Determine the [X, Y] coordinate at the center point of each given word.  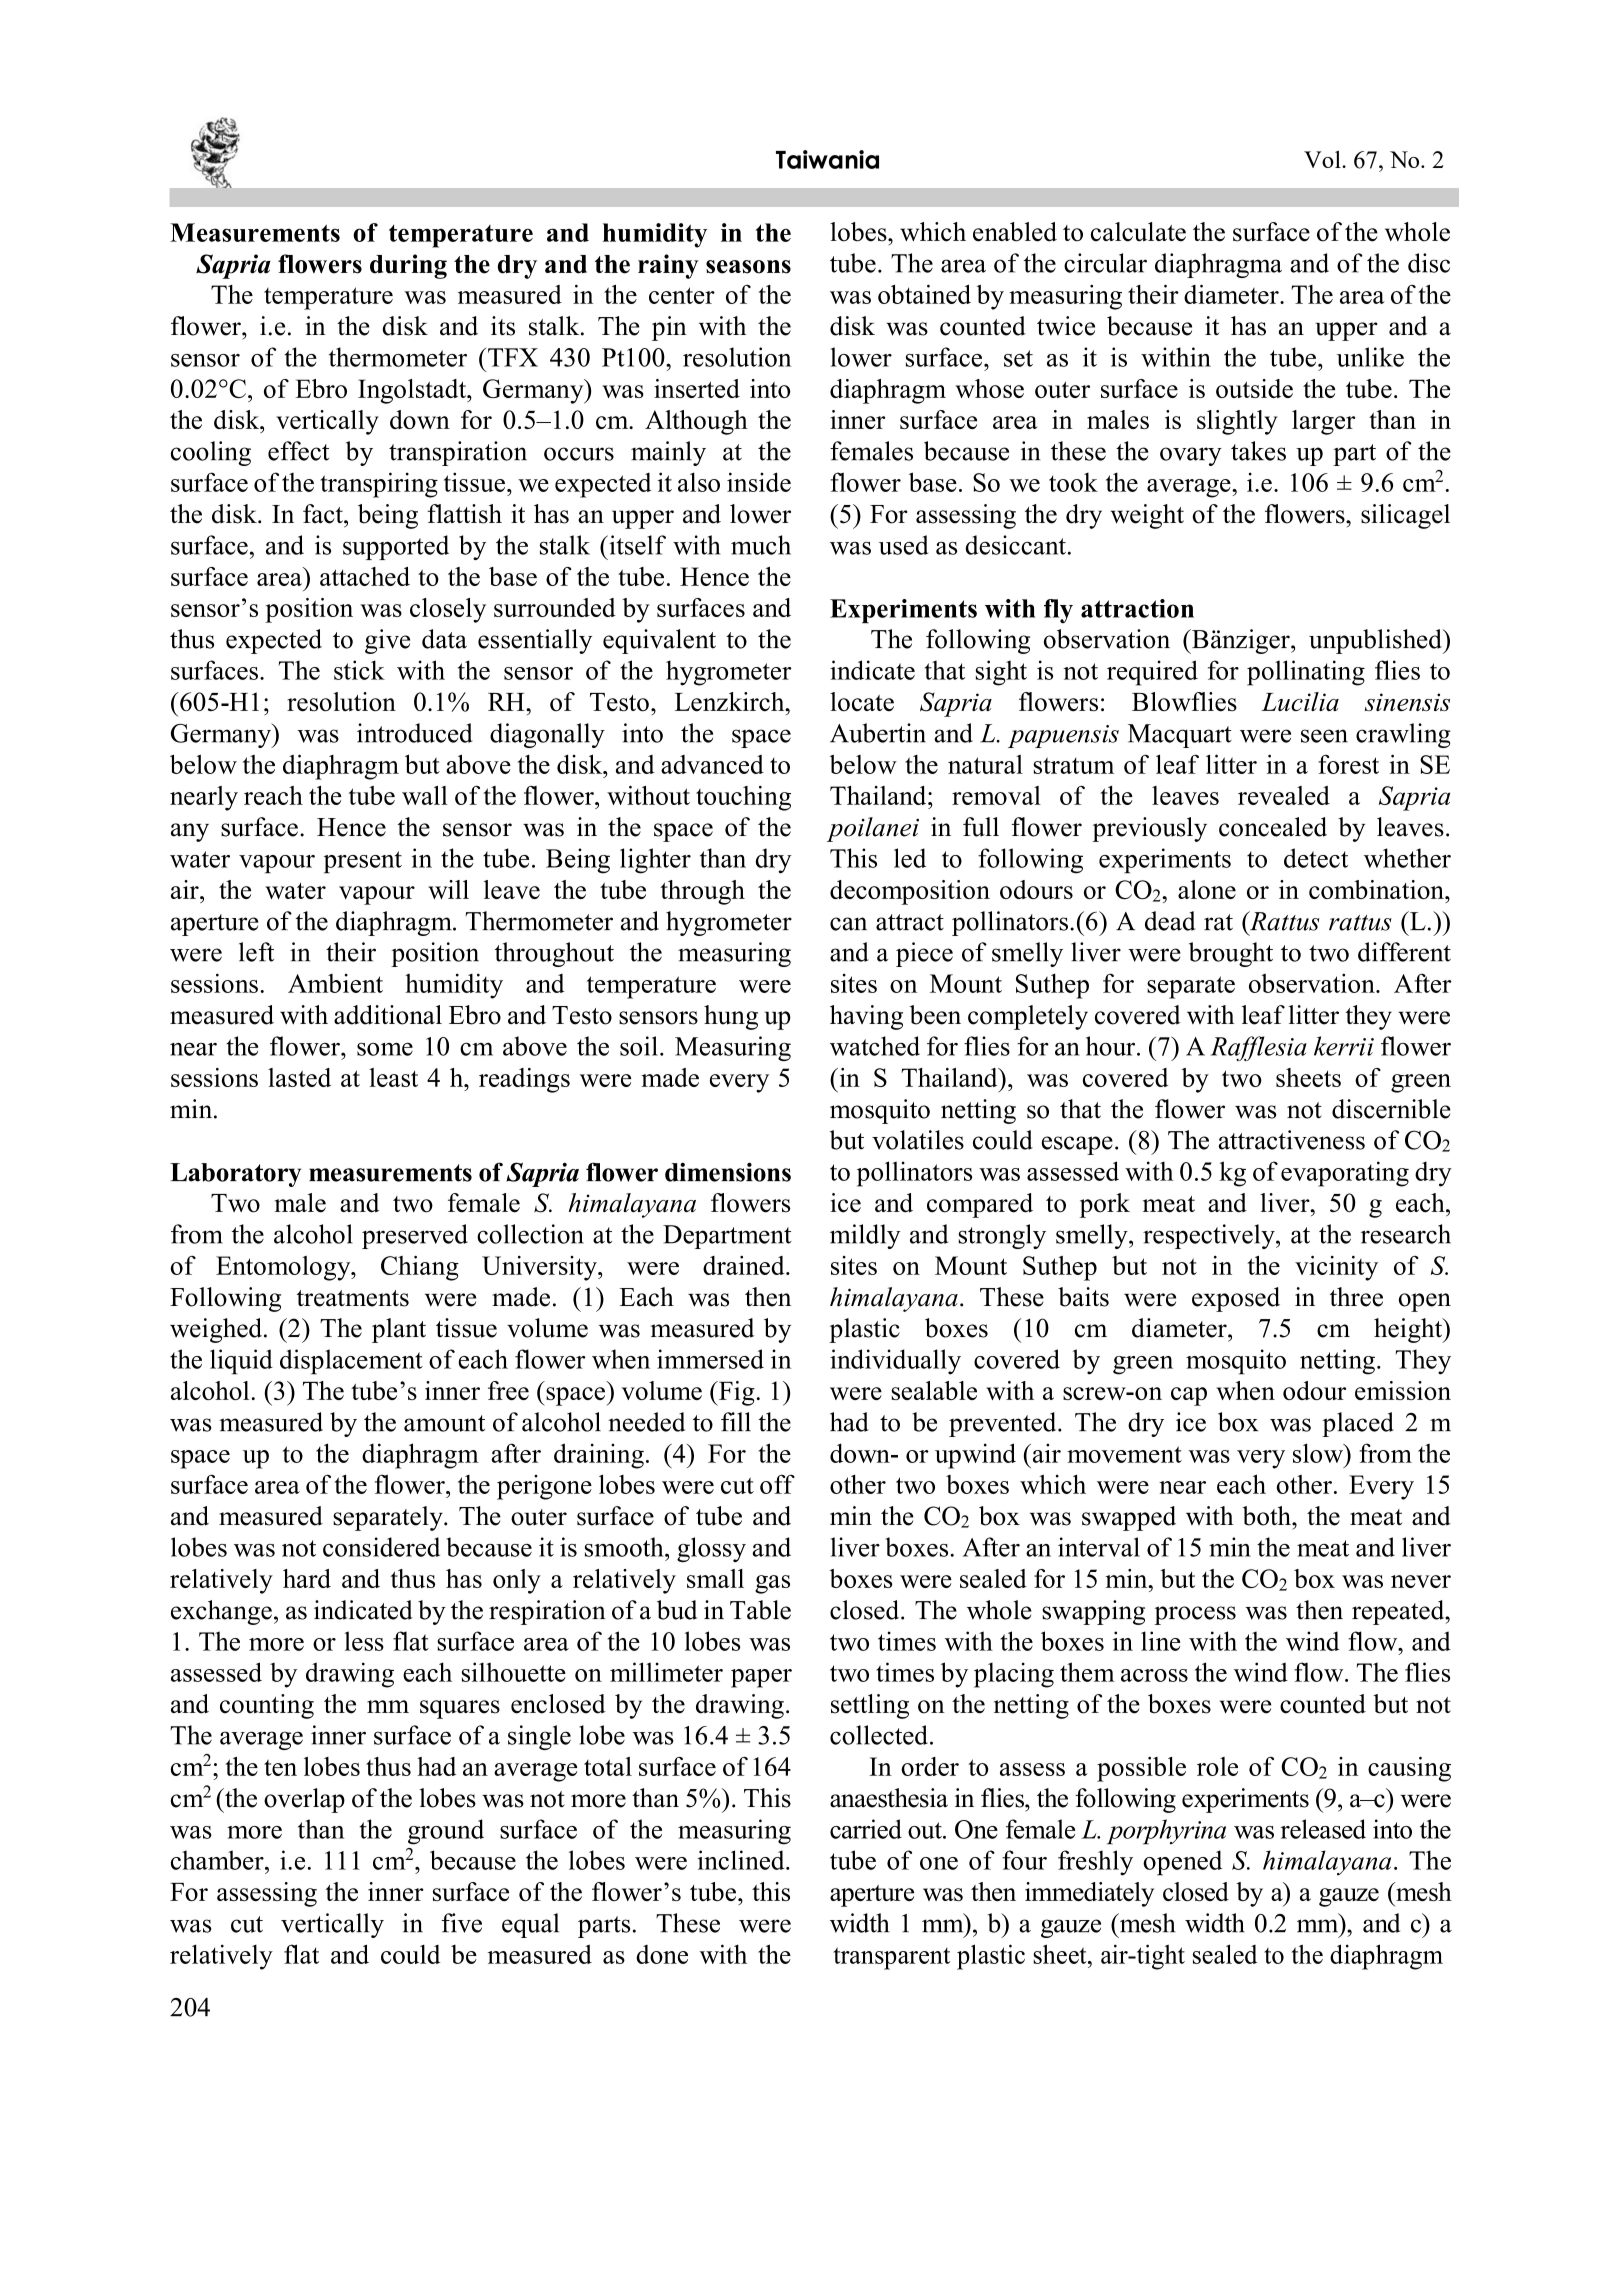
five [461, 1923]
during [408, 266]
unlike [1370, 357]
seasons [748, 267]
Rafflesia [1258, 1048]
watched [875, 1046]
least [393, 1077]
